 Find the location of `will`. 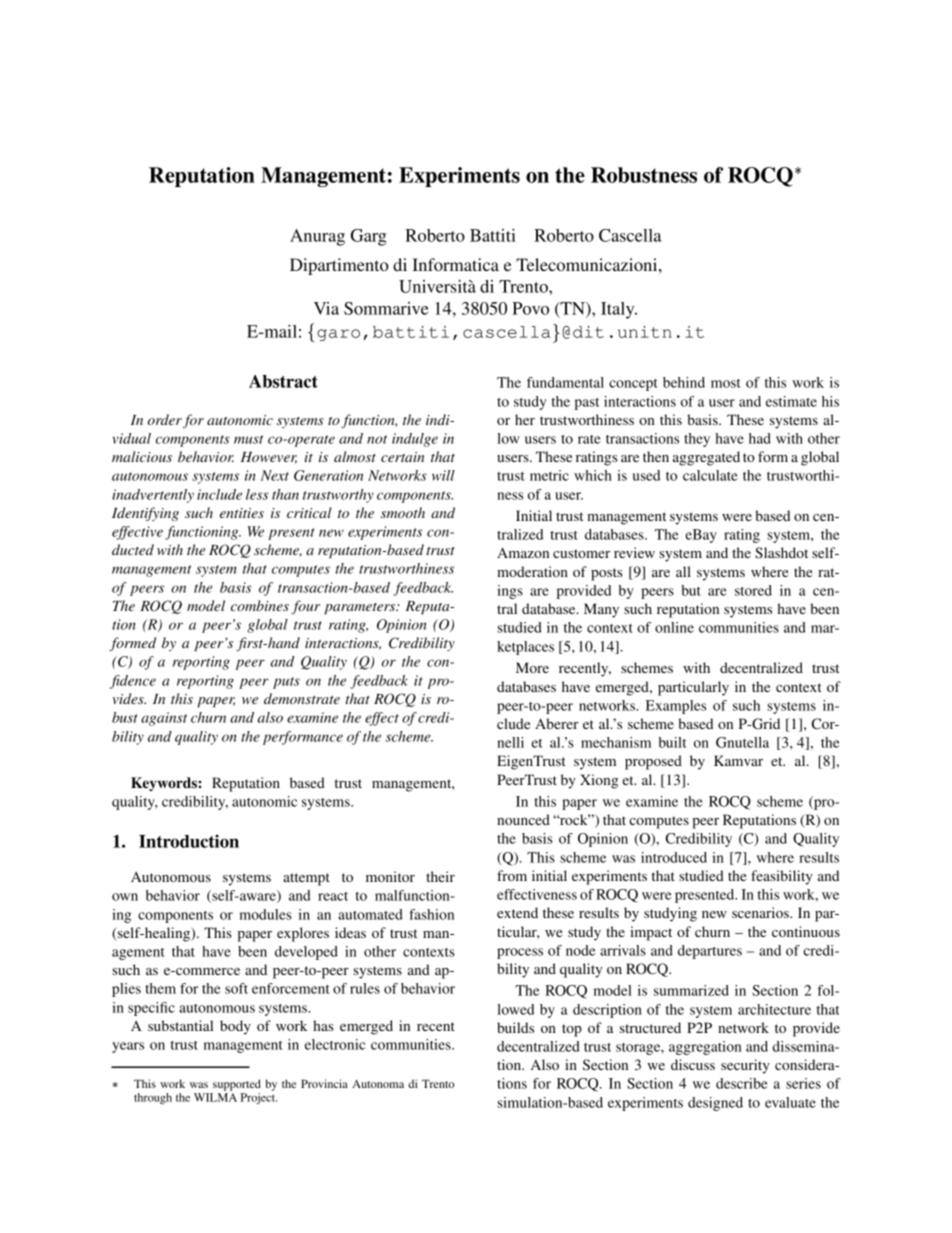

will is located at coordinates (443, 475).
